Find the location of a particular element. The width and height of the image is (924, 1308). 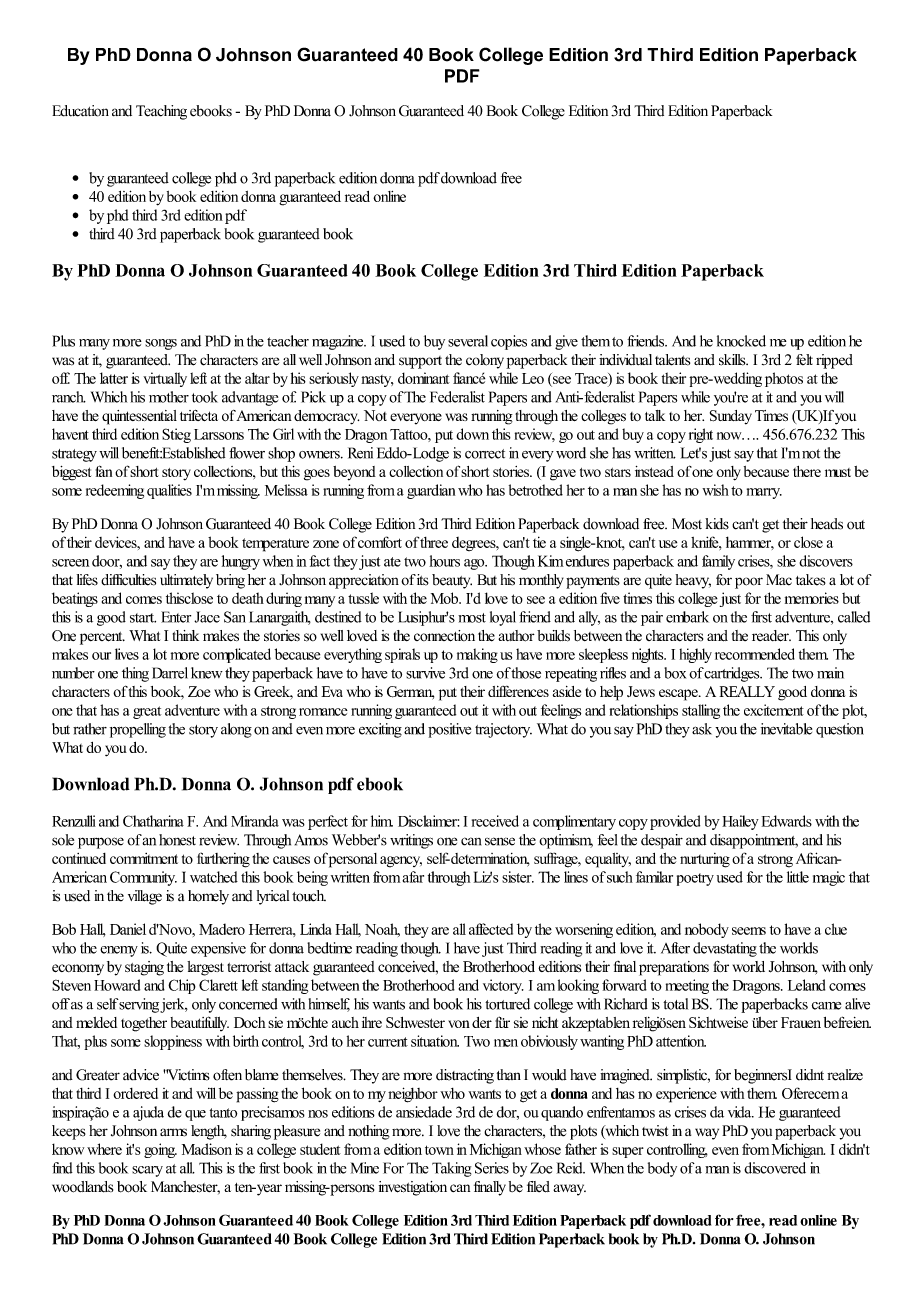

knocked is located at coordinates (741, 341).
